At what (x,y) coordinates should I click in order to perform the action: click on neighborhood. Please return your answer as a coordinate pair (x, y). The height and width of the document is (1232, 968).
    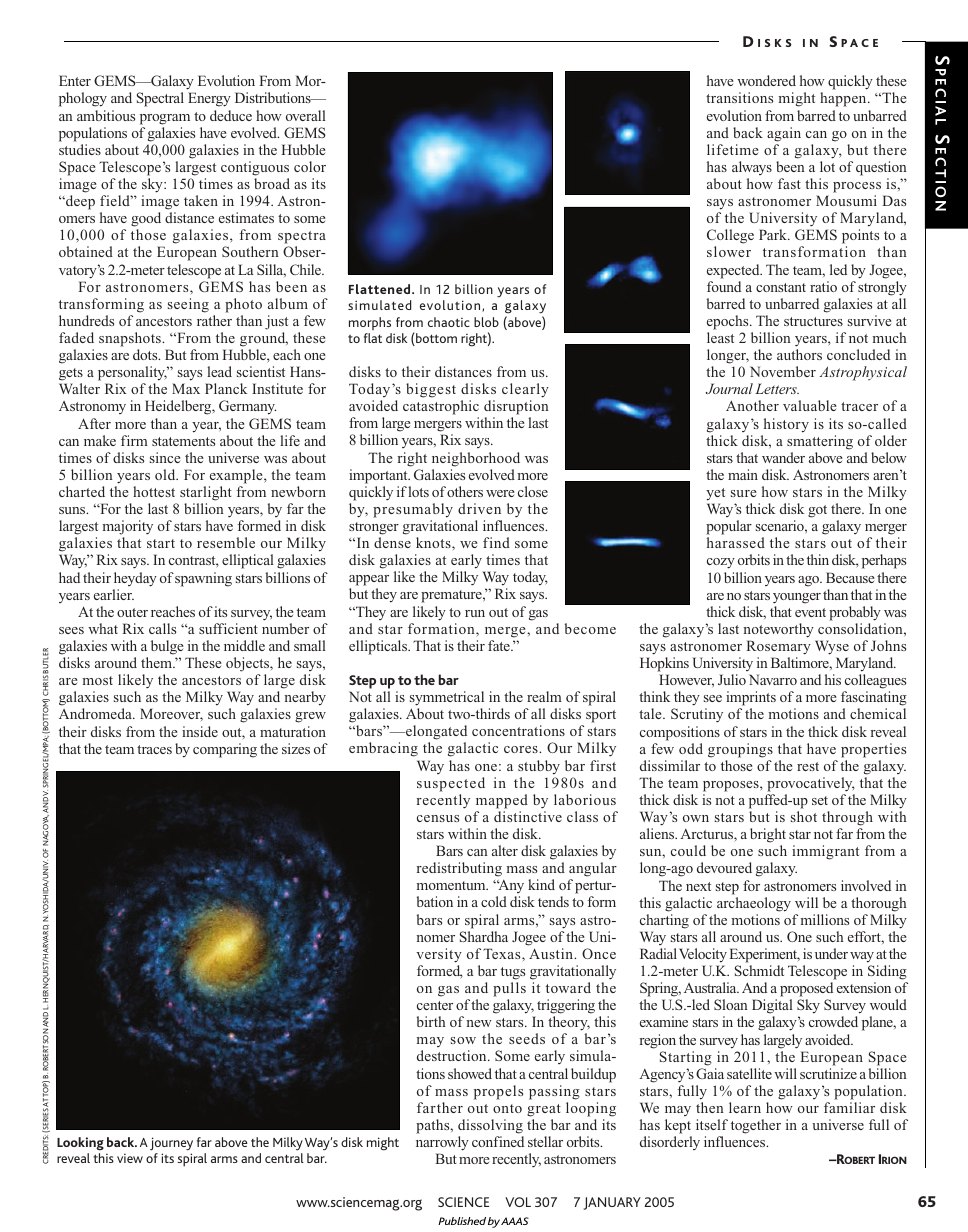
    Looking at the image, I should click on (476, 459).
